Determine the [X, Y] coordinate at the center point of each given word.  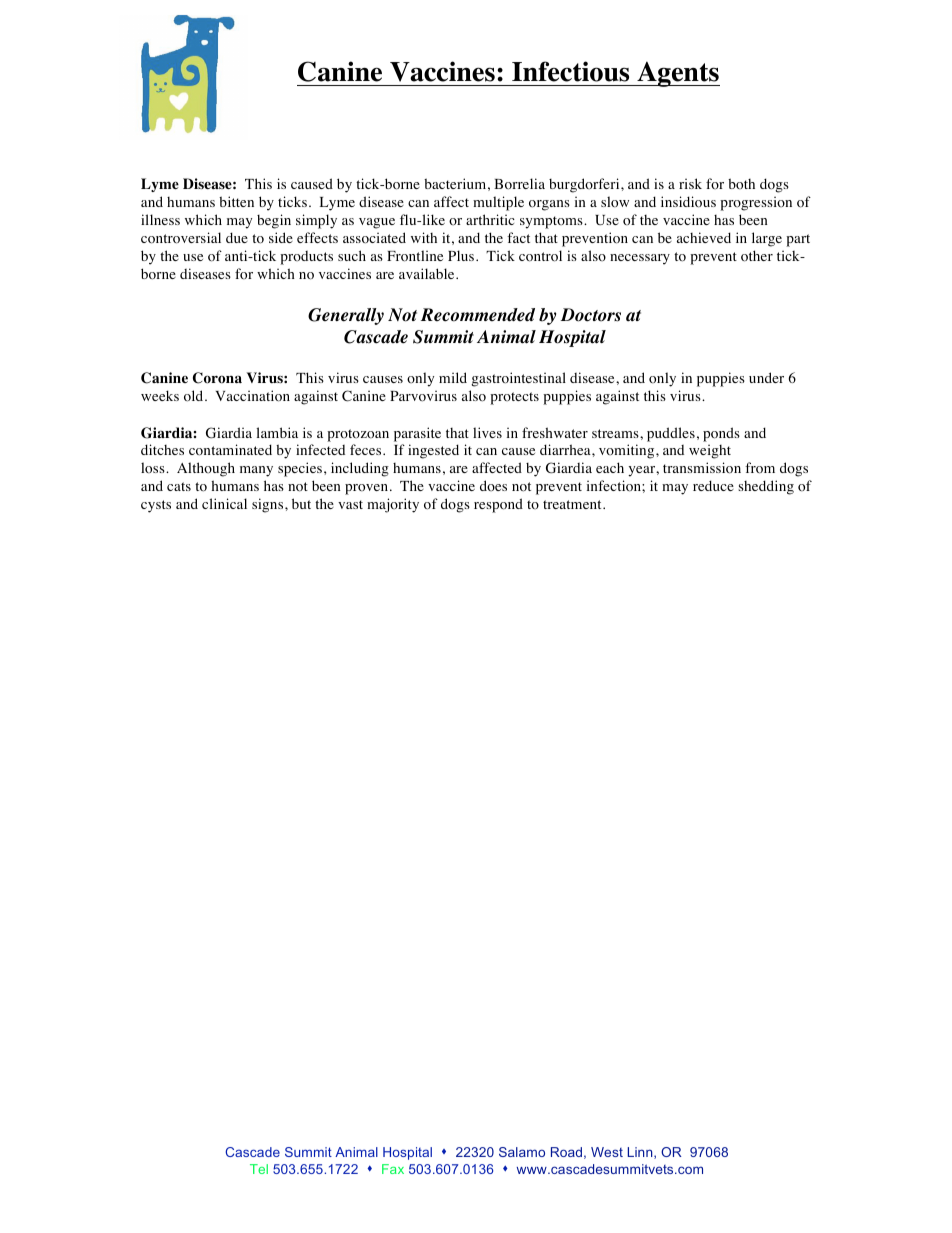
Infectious [570, 71]
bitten [236, 201]
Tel [259, 1169]
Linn [641, 1153]
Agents [677, 74]
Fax [393, 1169]
